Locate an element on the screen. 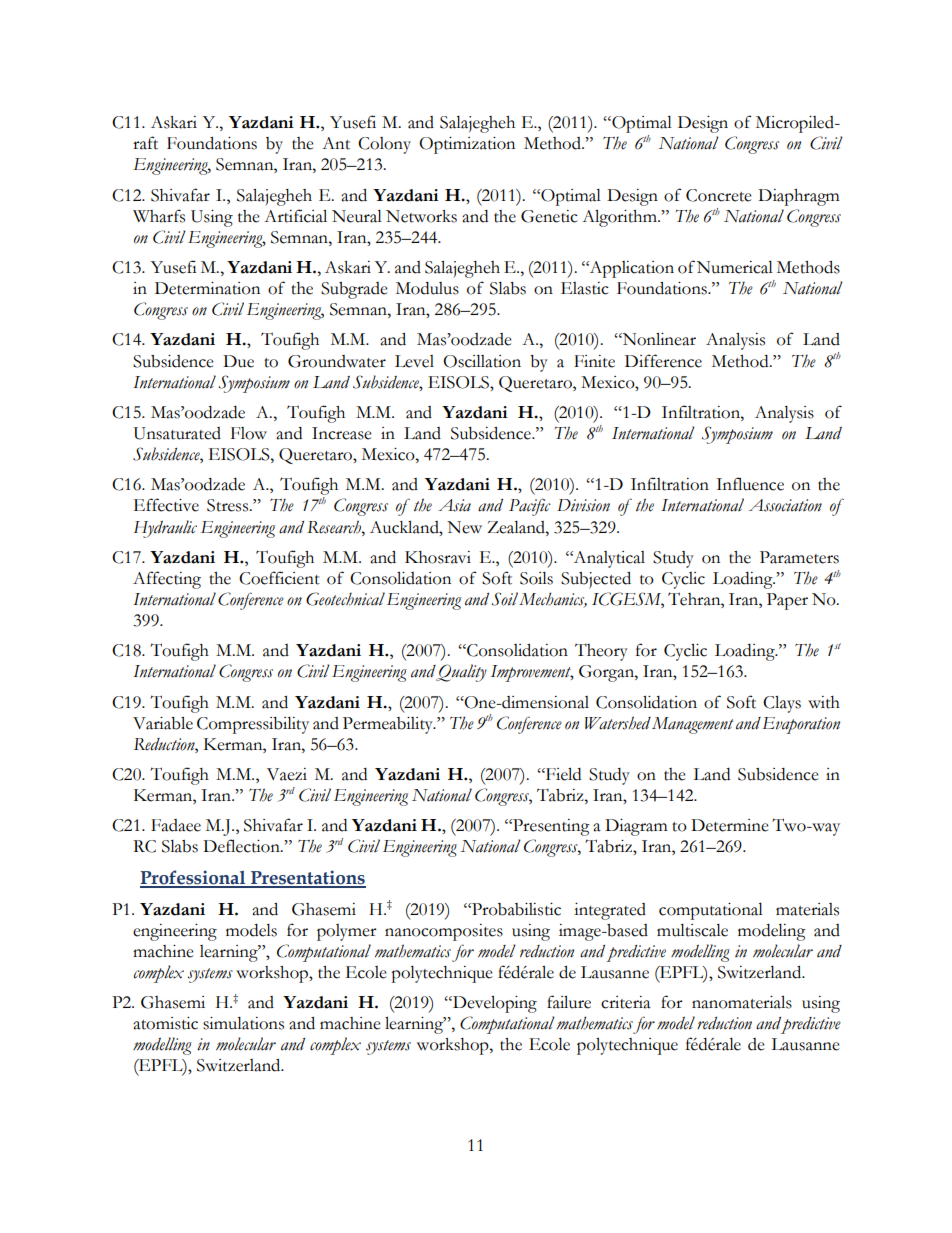 This screenshot has height=1233, width=952. Concrete is located at coordinates (719, 195).
